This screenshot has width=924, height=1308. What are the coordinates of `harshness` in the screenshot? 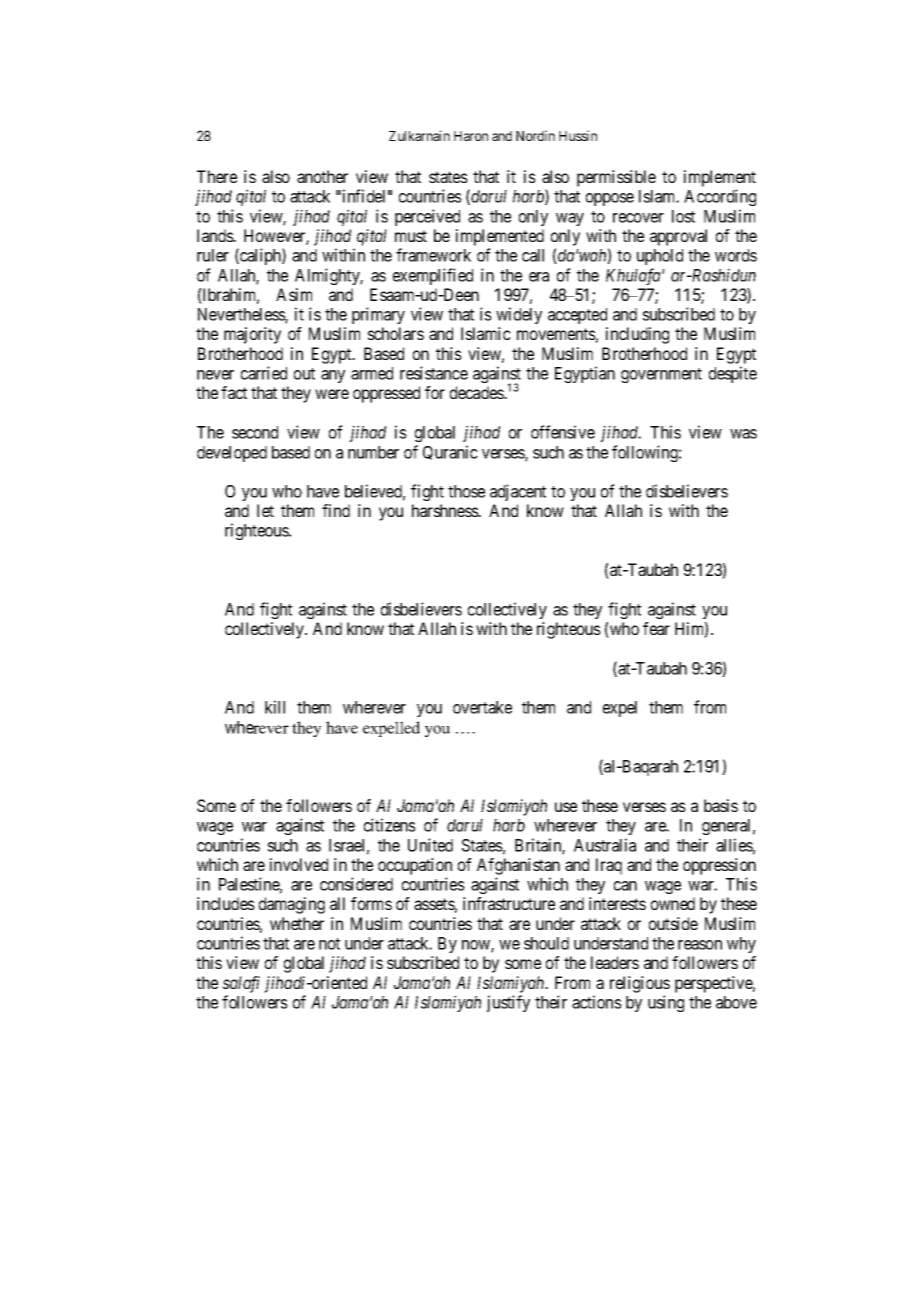 It's located at (446, 510).
